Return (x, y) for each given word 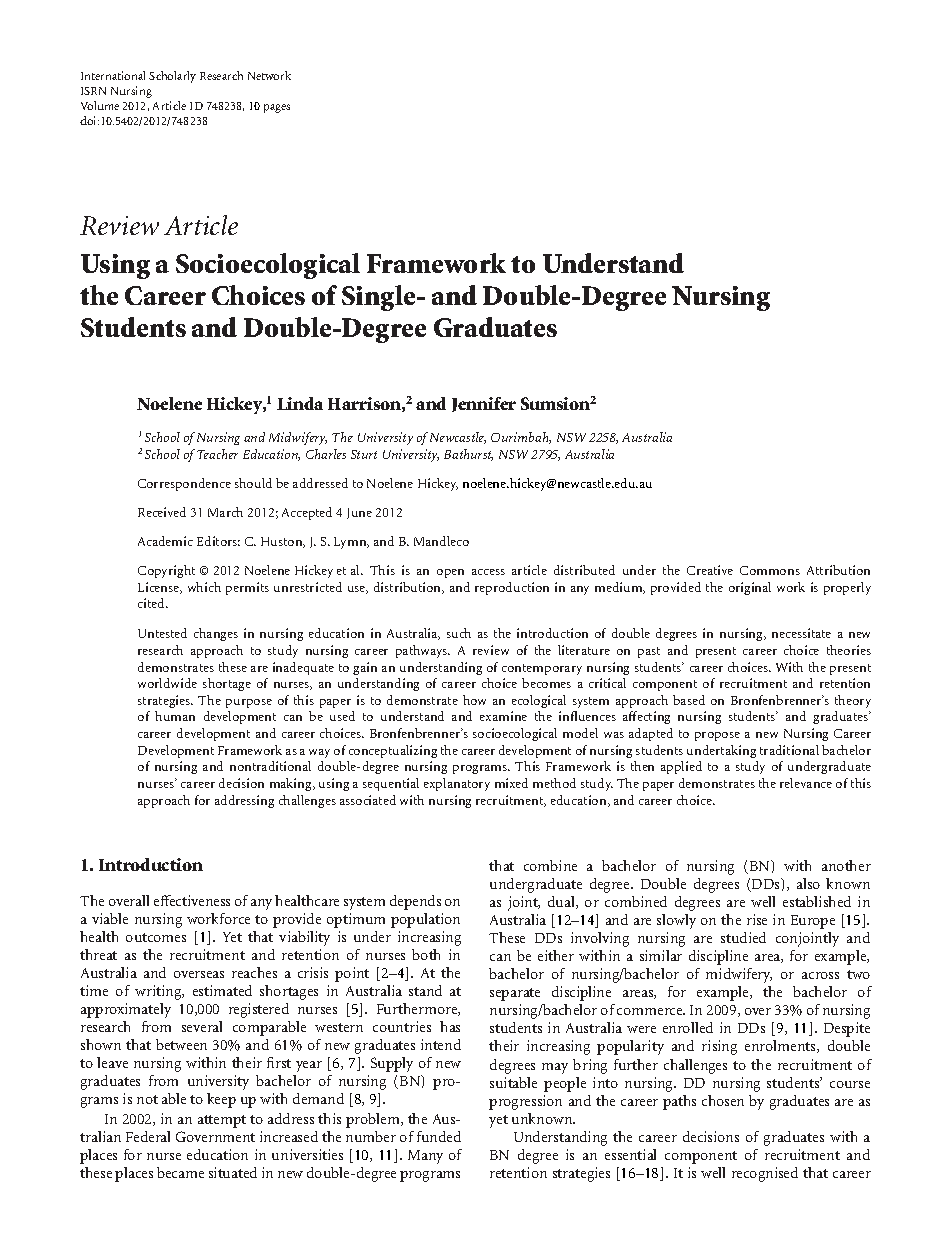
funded (439, 1136)
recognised (765, 1174)
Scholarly (172, 77)
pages (277, 108)
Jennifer (484, 404)
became (180, 1172)
